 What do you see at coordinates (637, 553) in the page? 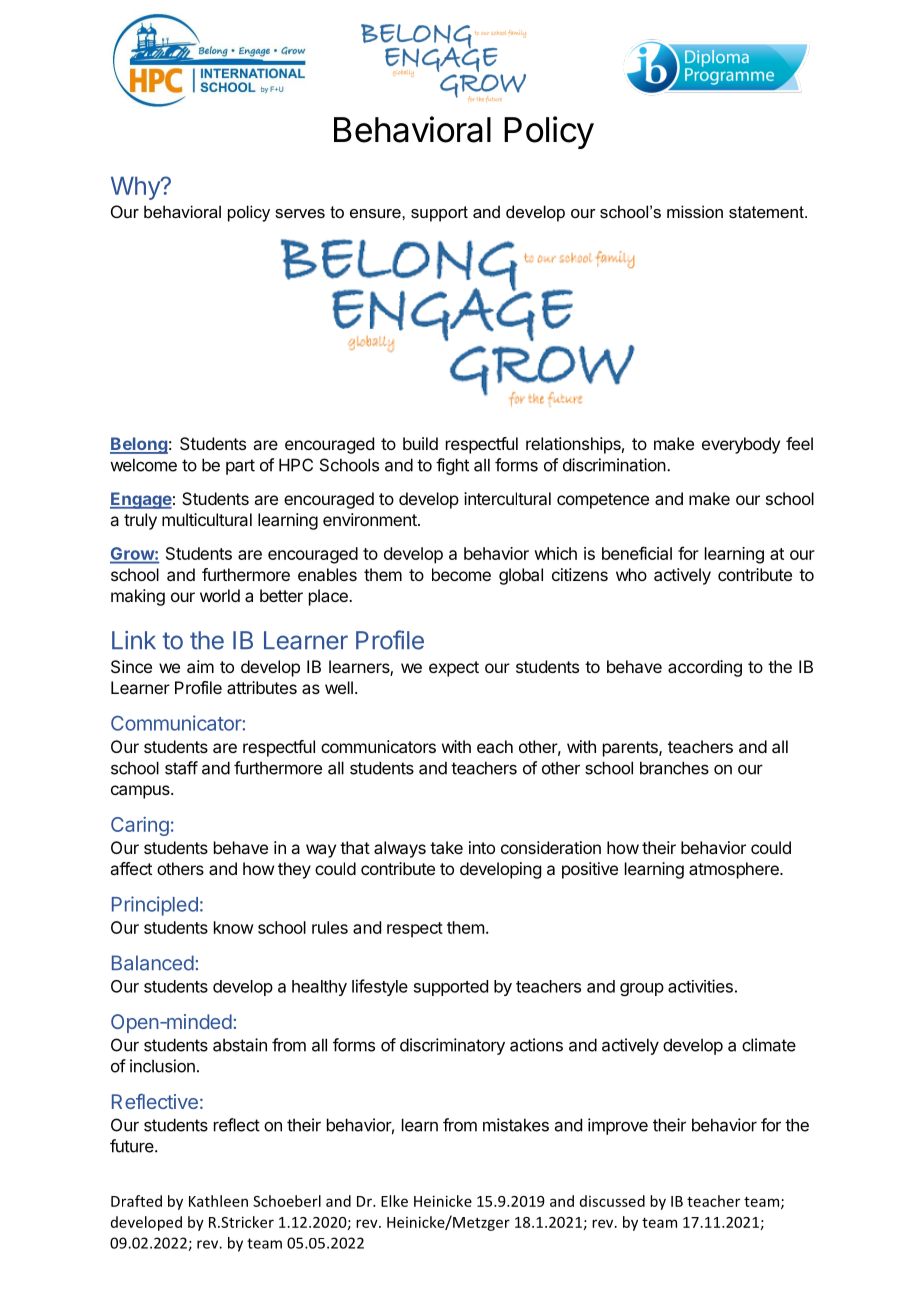
I see `beneficial` at bounding box center [637, 553].
